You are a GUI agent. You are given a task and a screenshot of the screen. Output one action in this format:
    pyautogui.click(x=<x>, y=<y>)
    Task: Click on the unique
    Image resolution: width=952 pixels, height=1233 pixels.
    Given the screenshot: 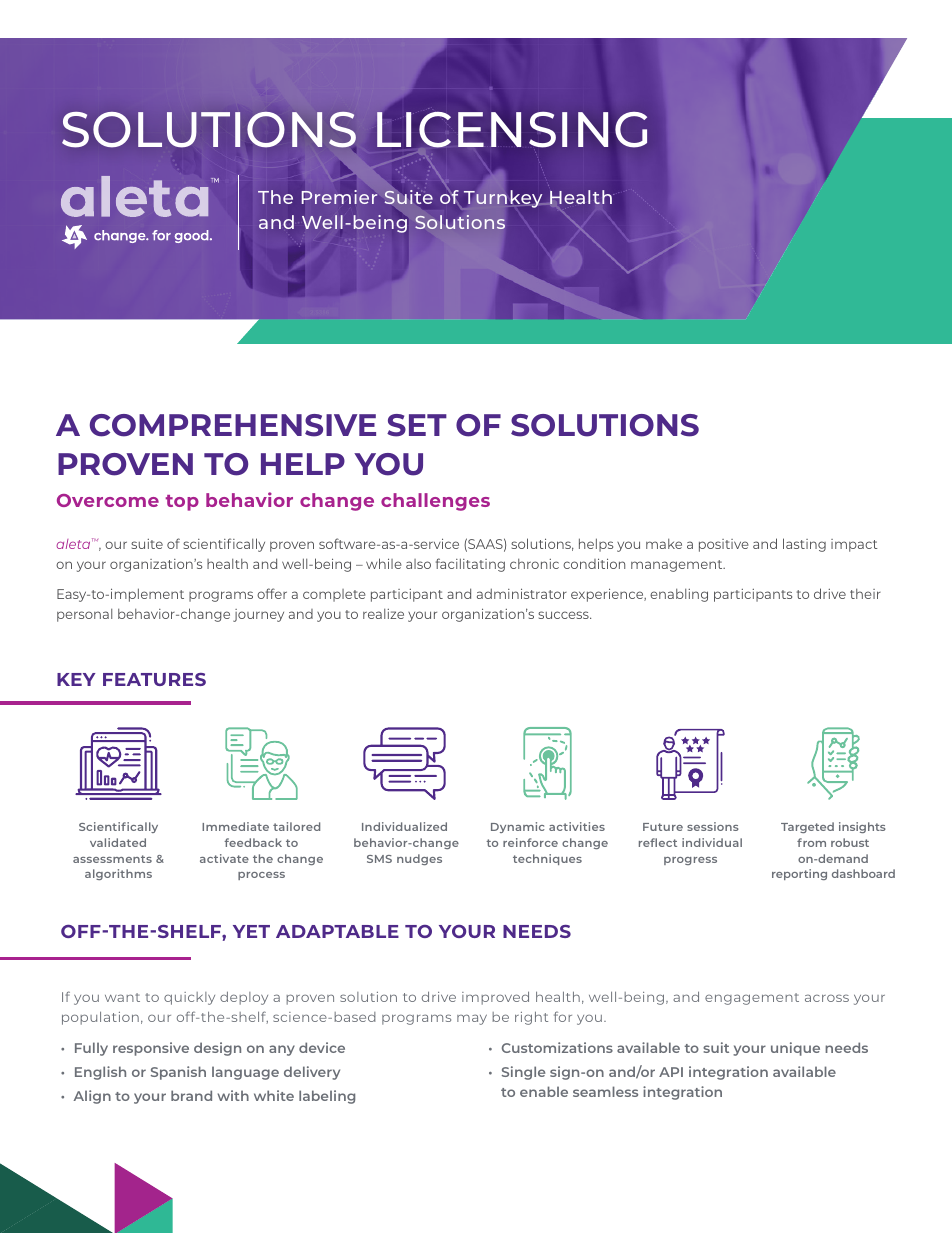 What is the action you would take?
    pyautogui.click(x=795, y=1049)
